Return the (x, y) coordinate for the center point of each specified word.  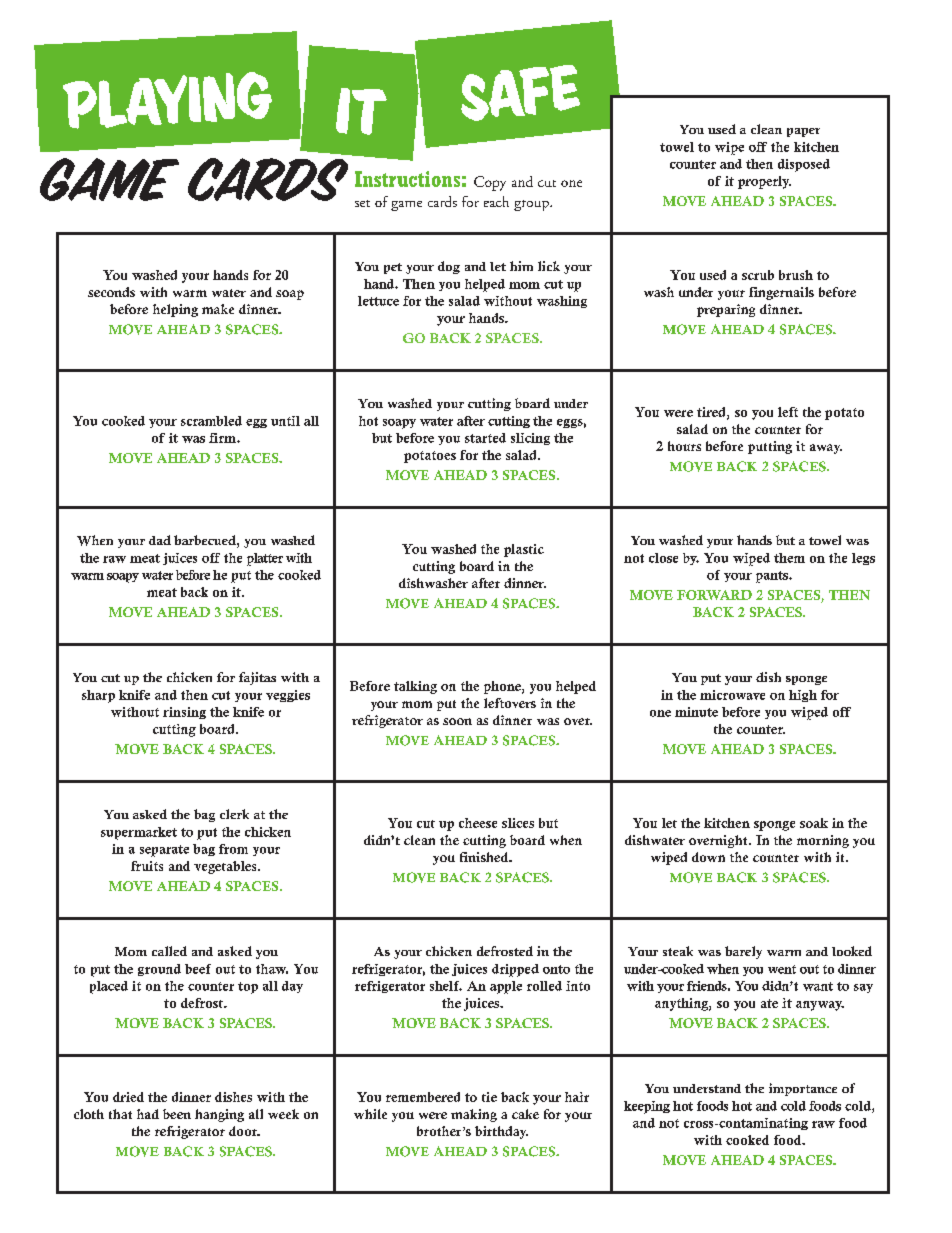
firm (223, 438)
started (485, 438)
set (362, 203)
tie (489, 1097)
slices (518, 823)
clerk (234, 814)
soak (814, 823)
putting (770, 447)
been (177, 1114)
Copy (490, 183)
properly (764, 182)
